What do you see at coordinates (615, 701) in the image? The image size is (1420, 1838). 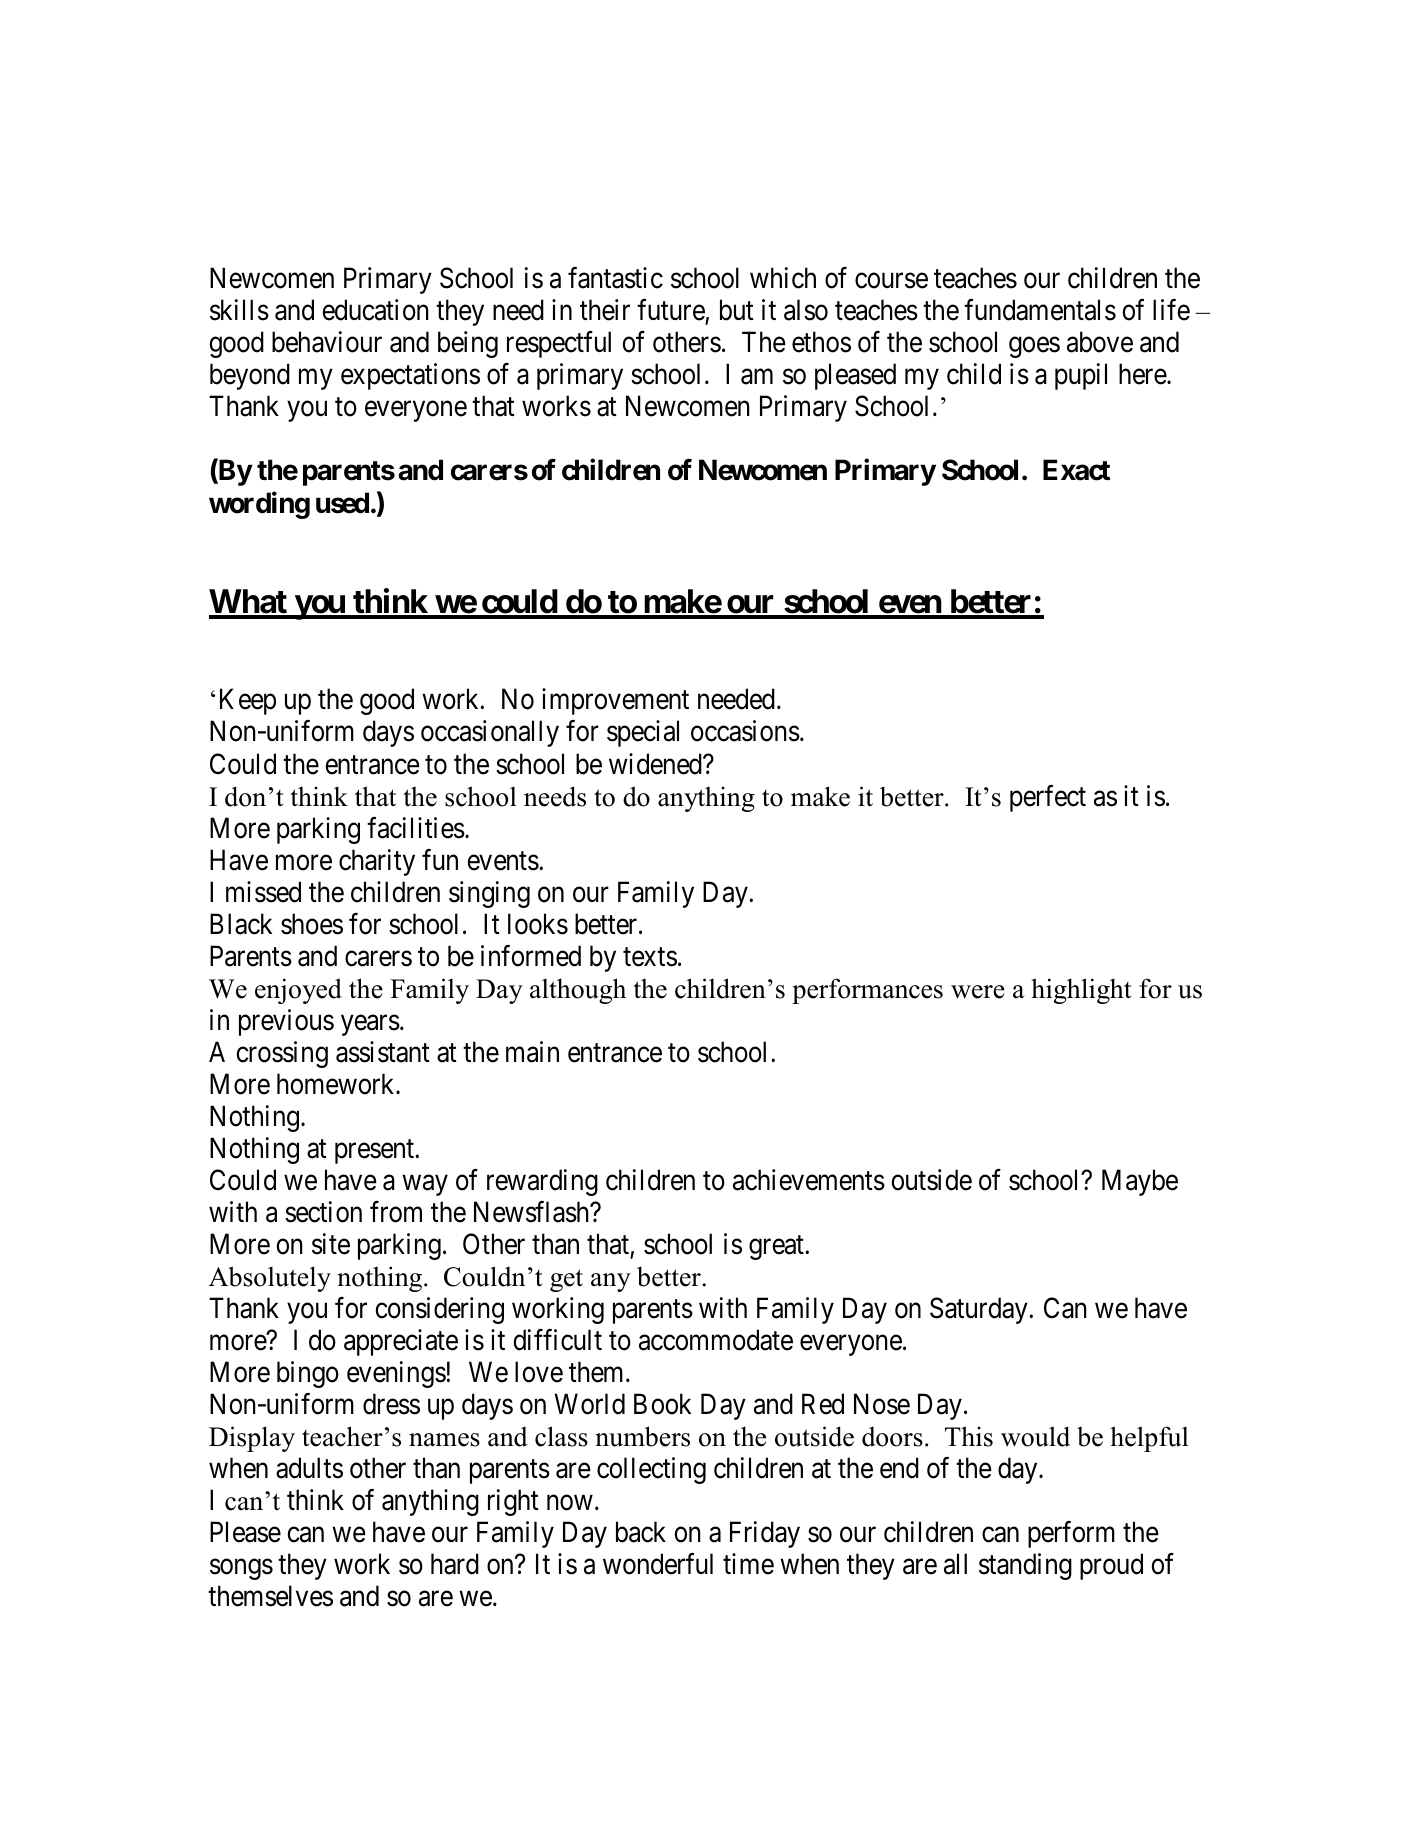 I see `improvement` at bounding box center [615, 701].
